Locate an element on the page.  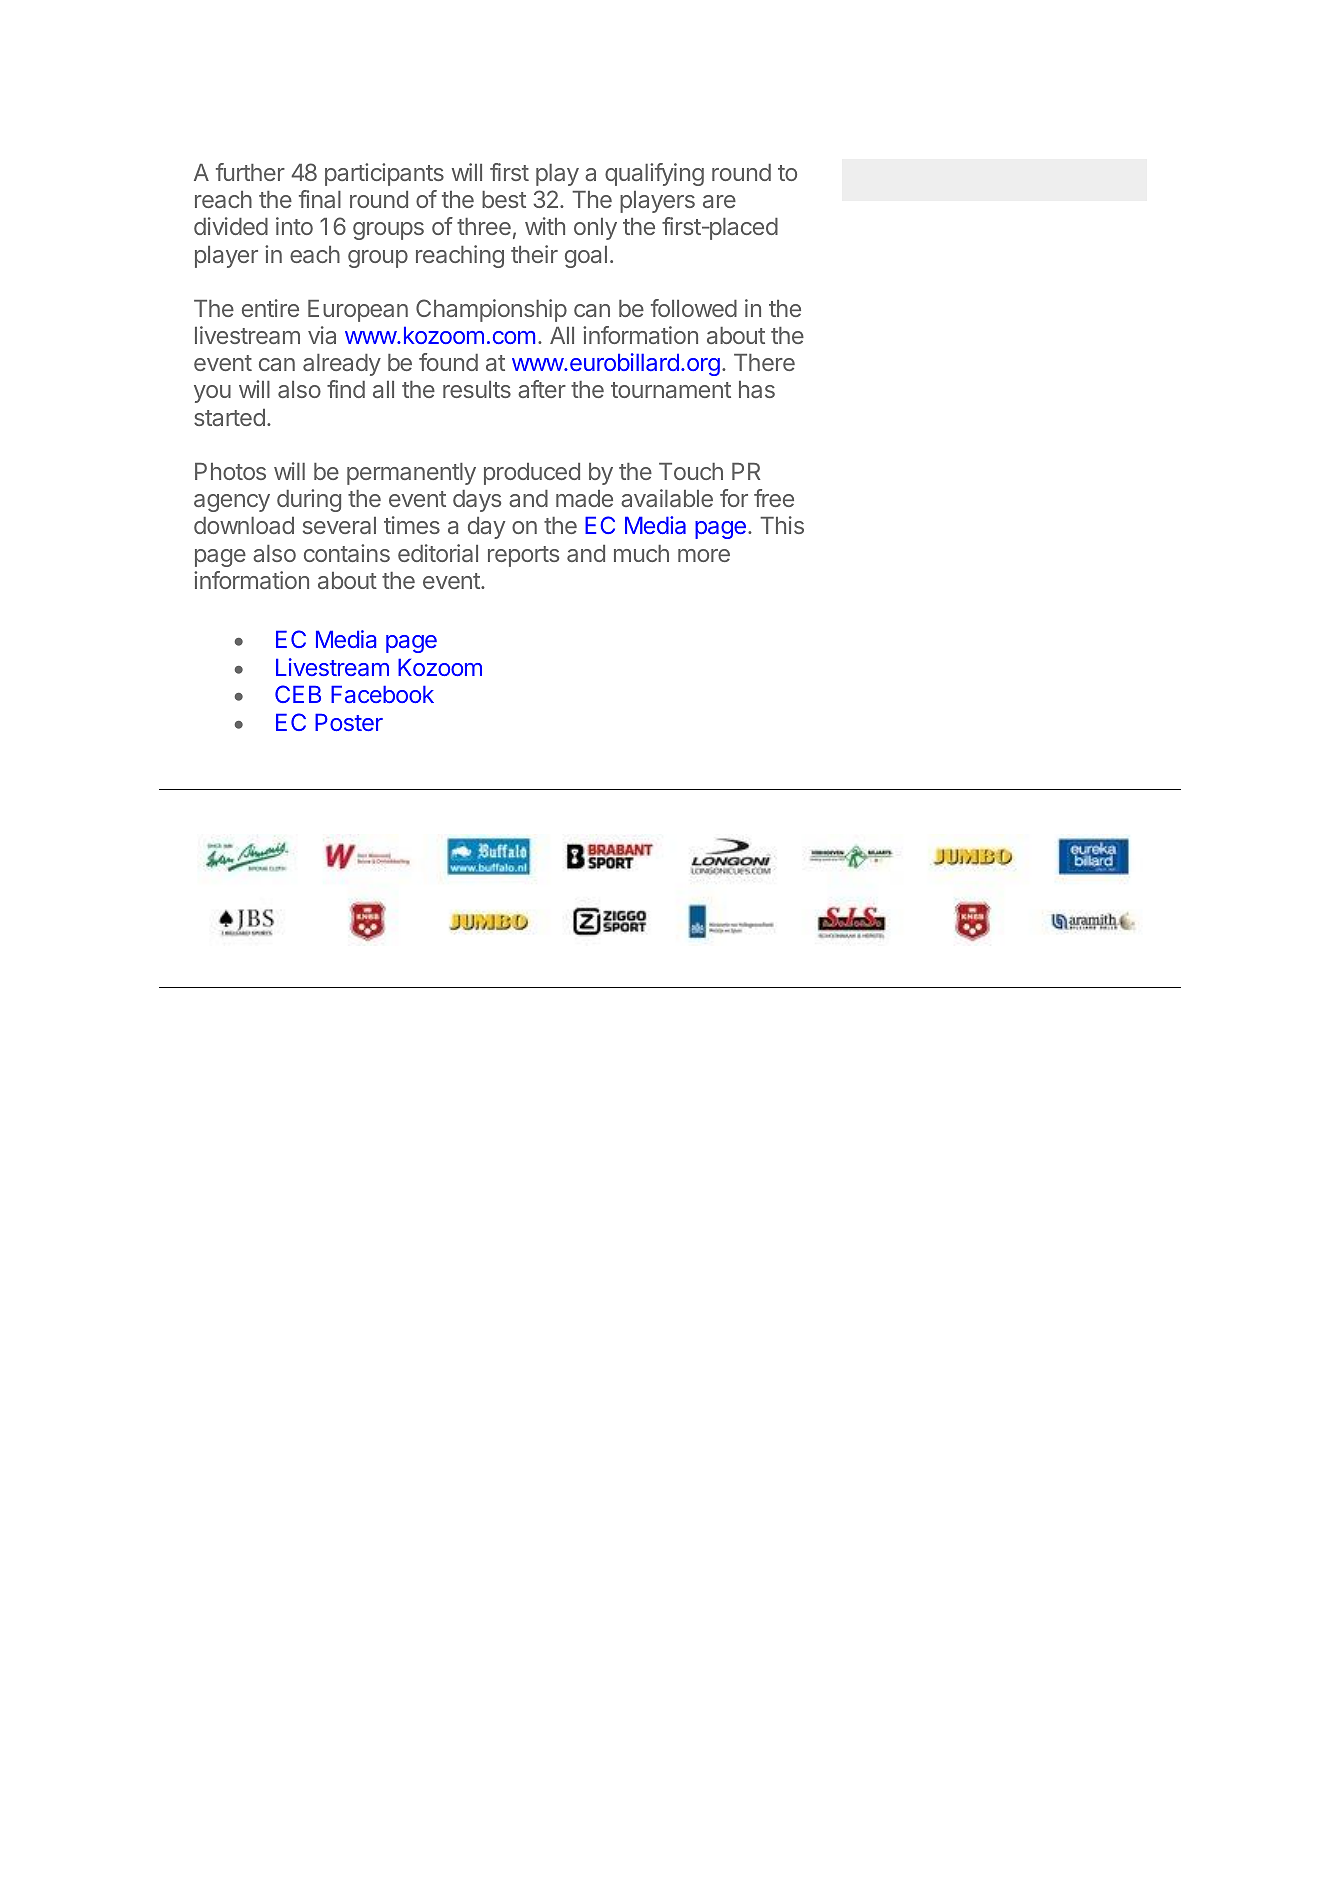
produced is located at coordinates (532, 474).
